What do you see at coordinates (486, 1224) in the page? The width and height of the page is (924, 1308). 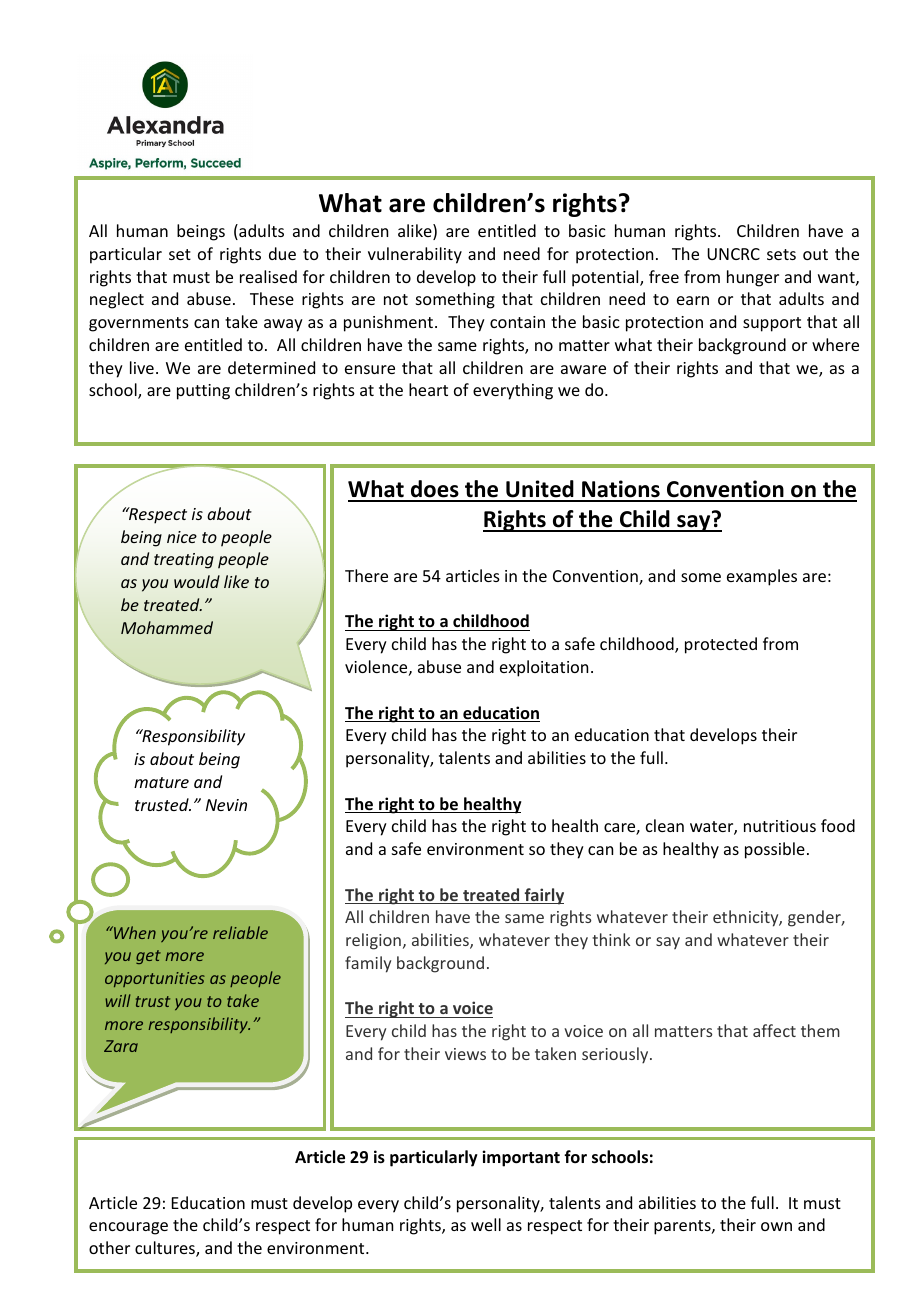 I see `well` at bounding box center [486, 1224].
